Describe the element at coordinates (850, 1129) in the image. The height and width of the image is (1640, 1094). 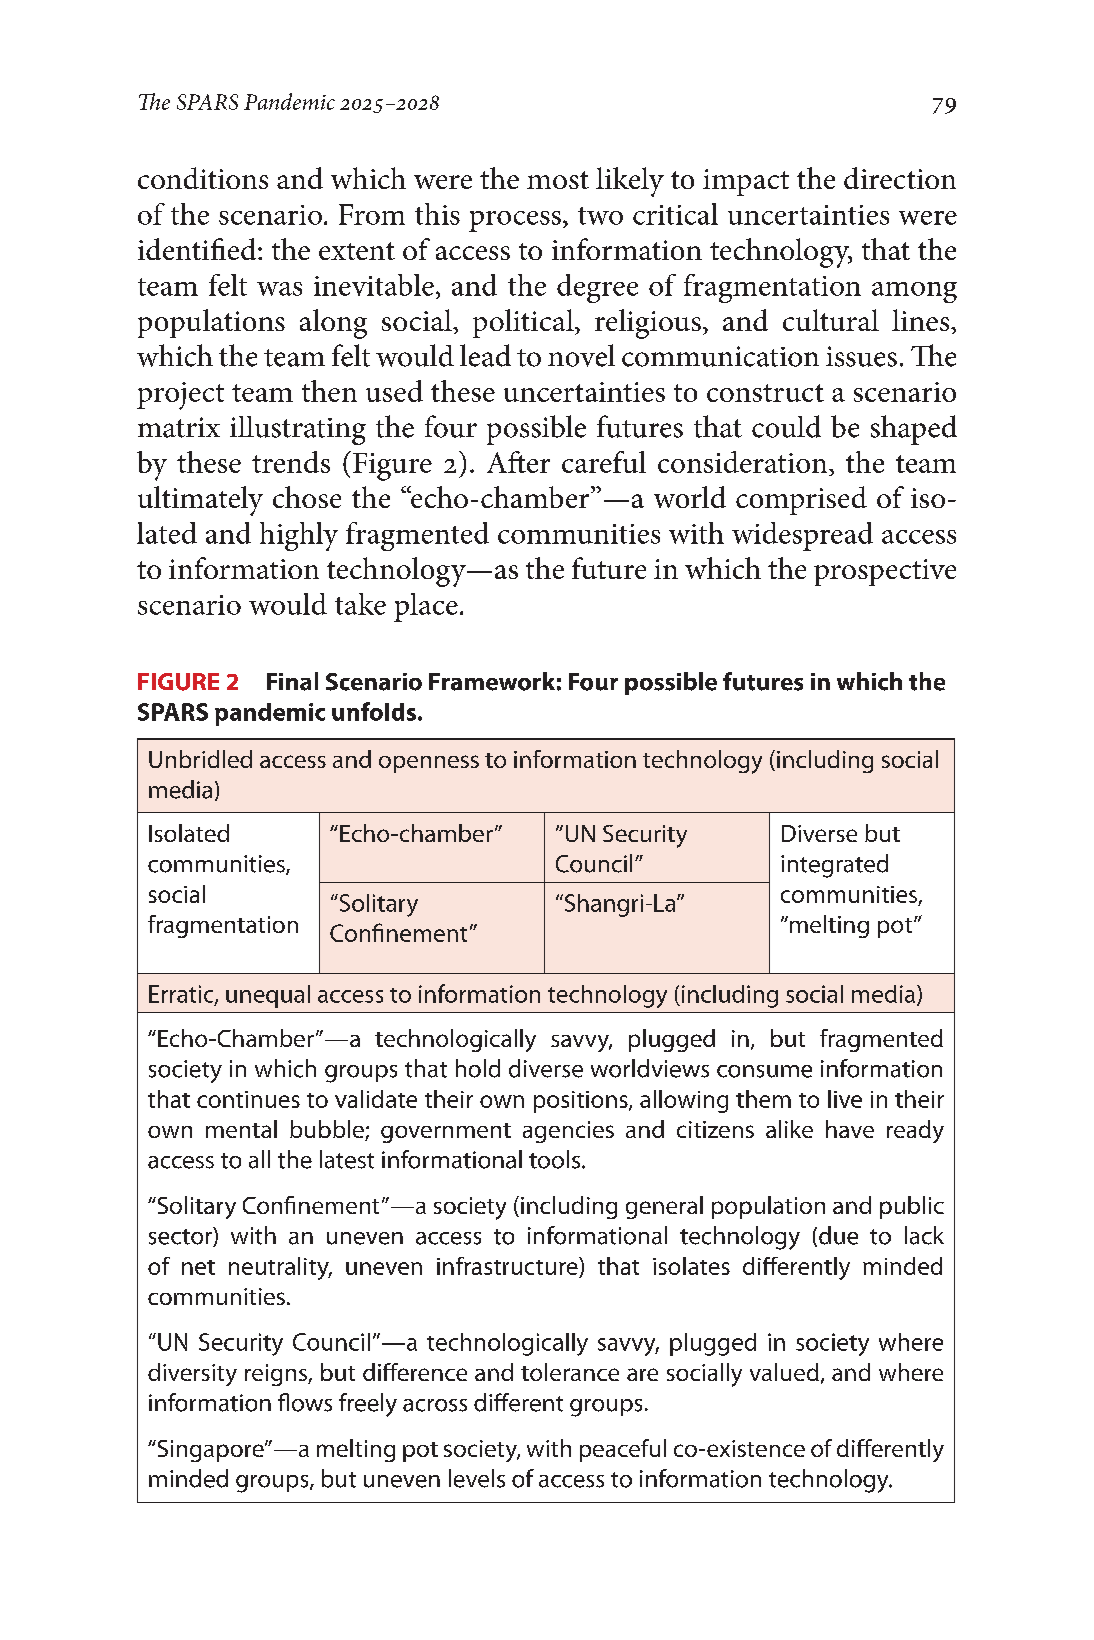
I see `have` at that location.
